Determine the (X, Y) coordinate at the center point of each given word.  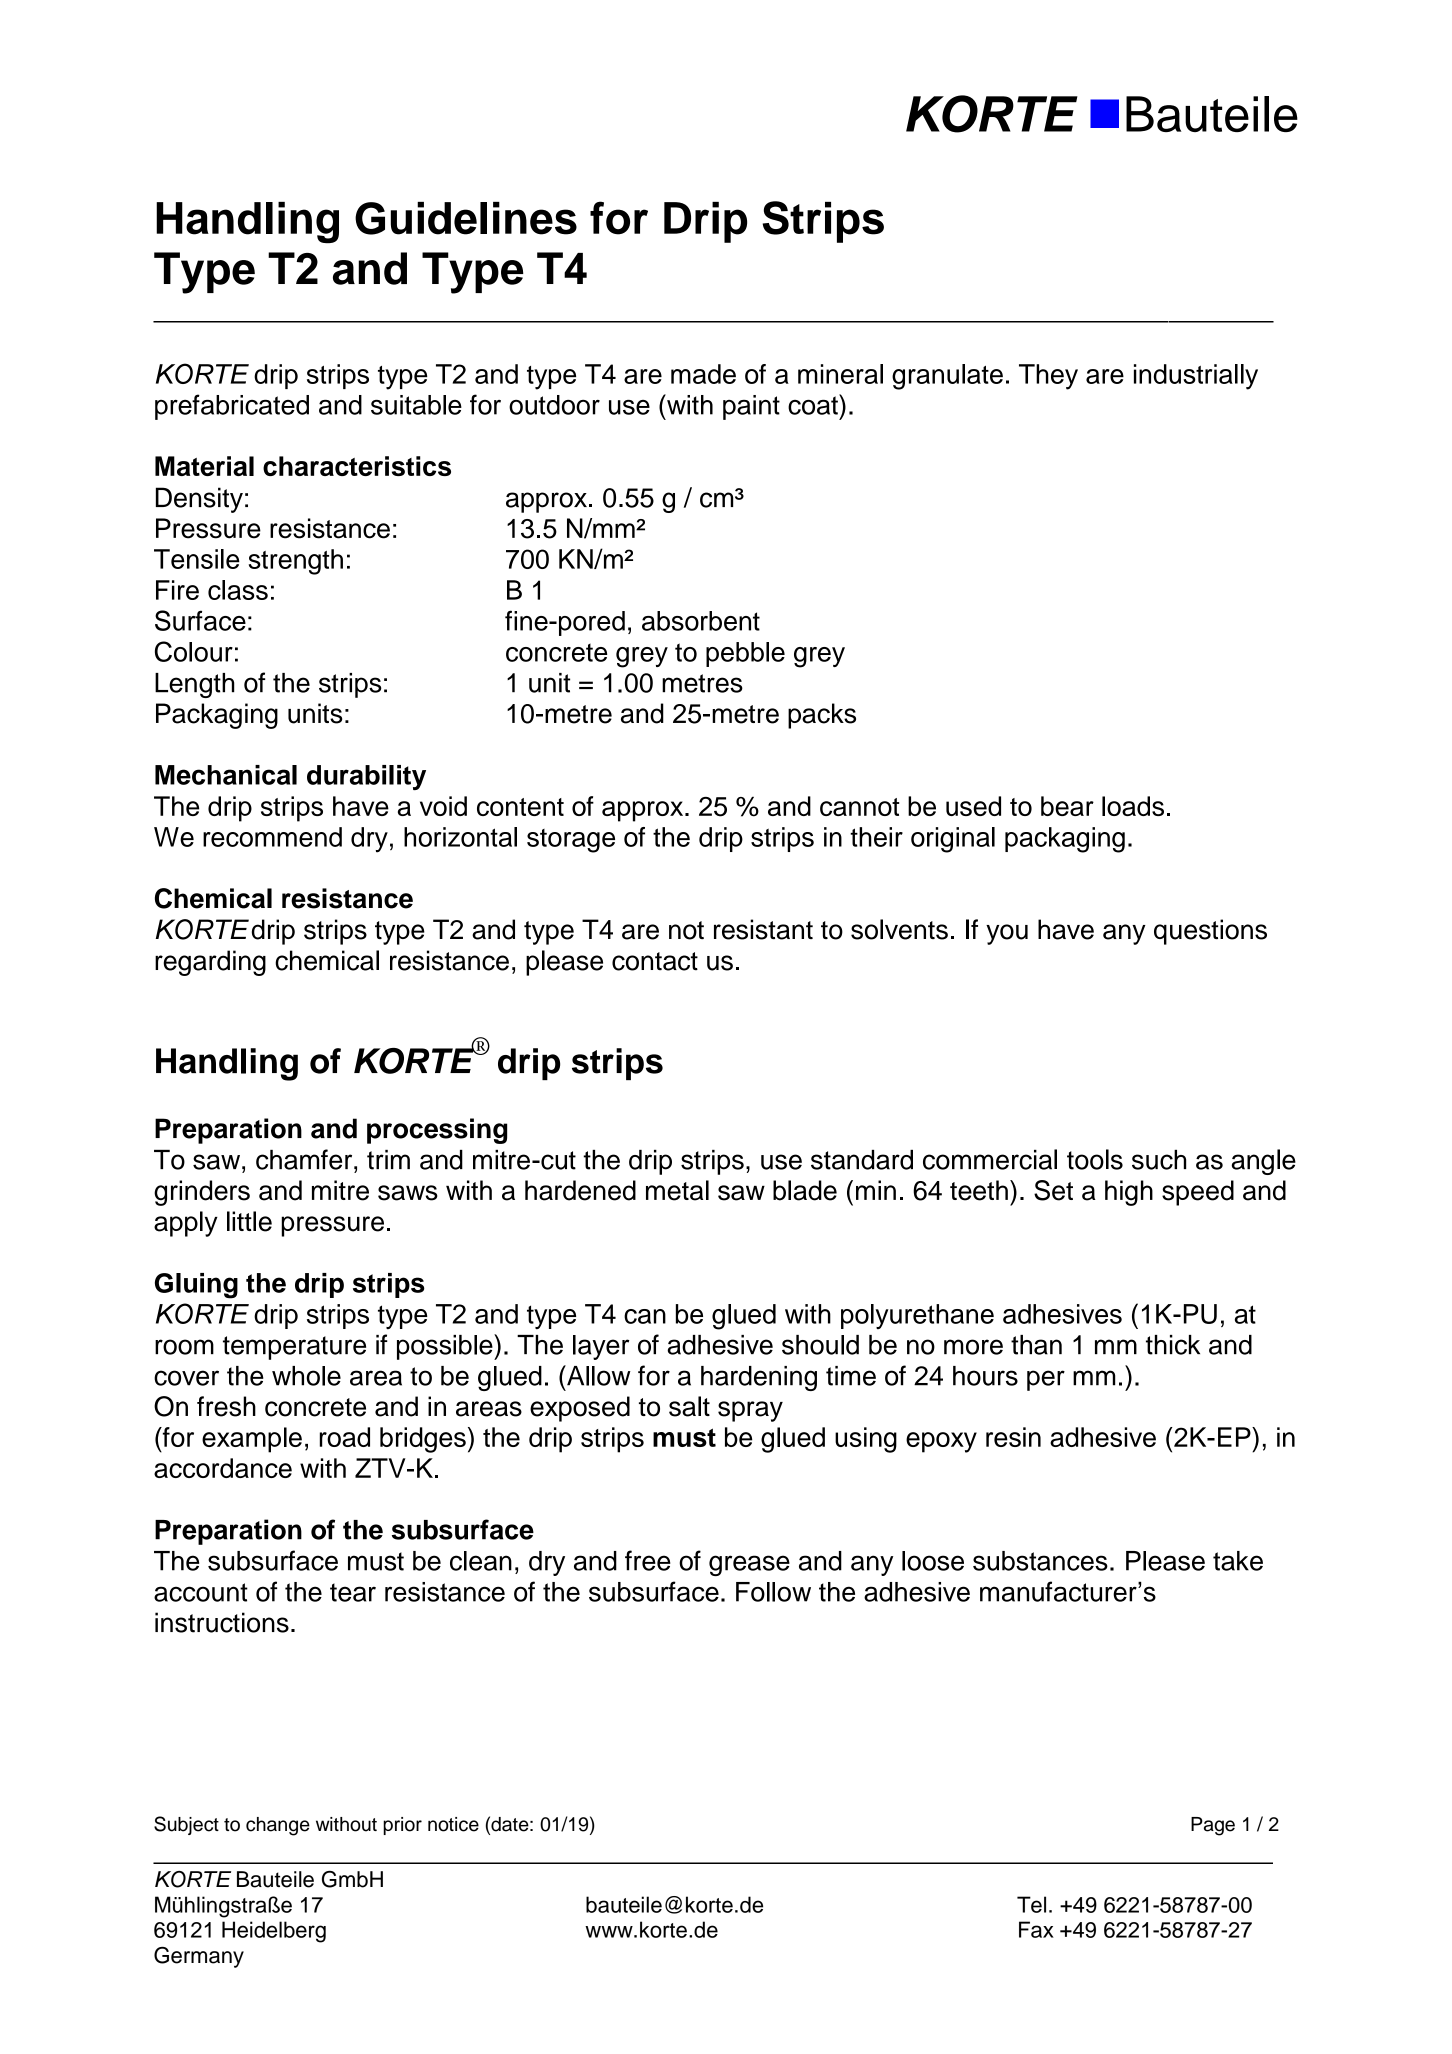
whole (306, 1376)
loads (1133, 806)
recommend (272, 837)
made (703, 374)
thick (1173, 1345)
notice (453, 1824)
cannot (859, 807)
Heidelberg (274, 1932)
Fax (1036, 1929)
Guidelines (466, 218)
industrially (1196, 377)
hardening (759, 1378)
